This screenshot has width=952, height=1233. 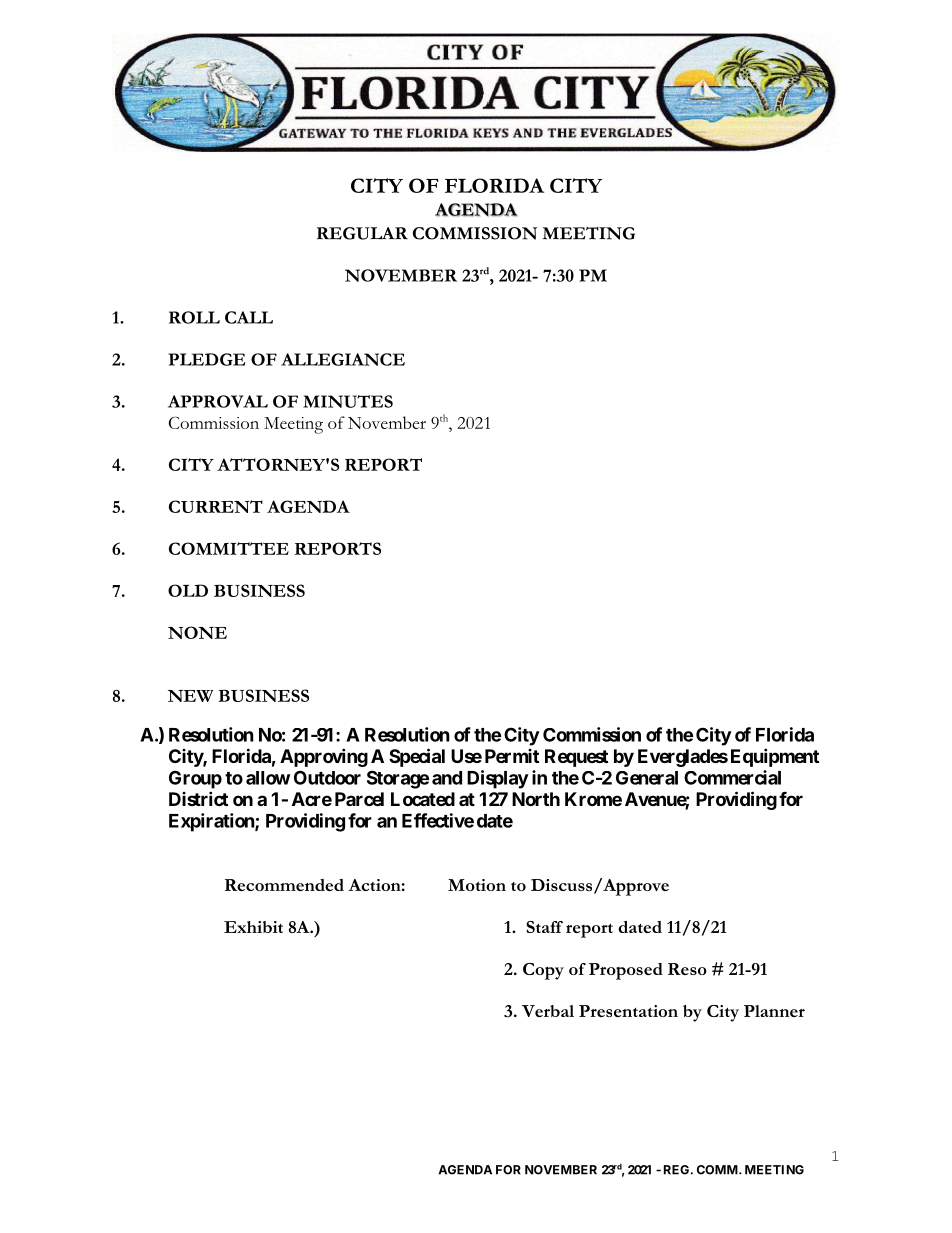 I want to click on Request, so click(x=576, y=758).
